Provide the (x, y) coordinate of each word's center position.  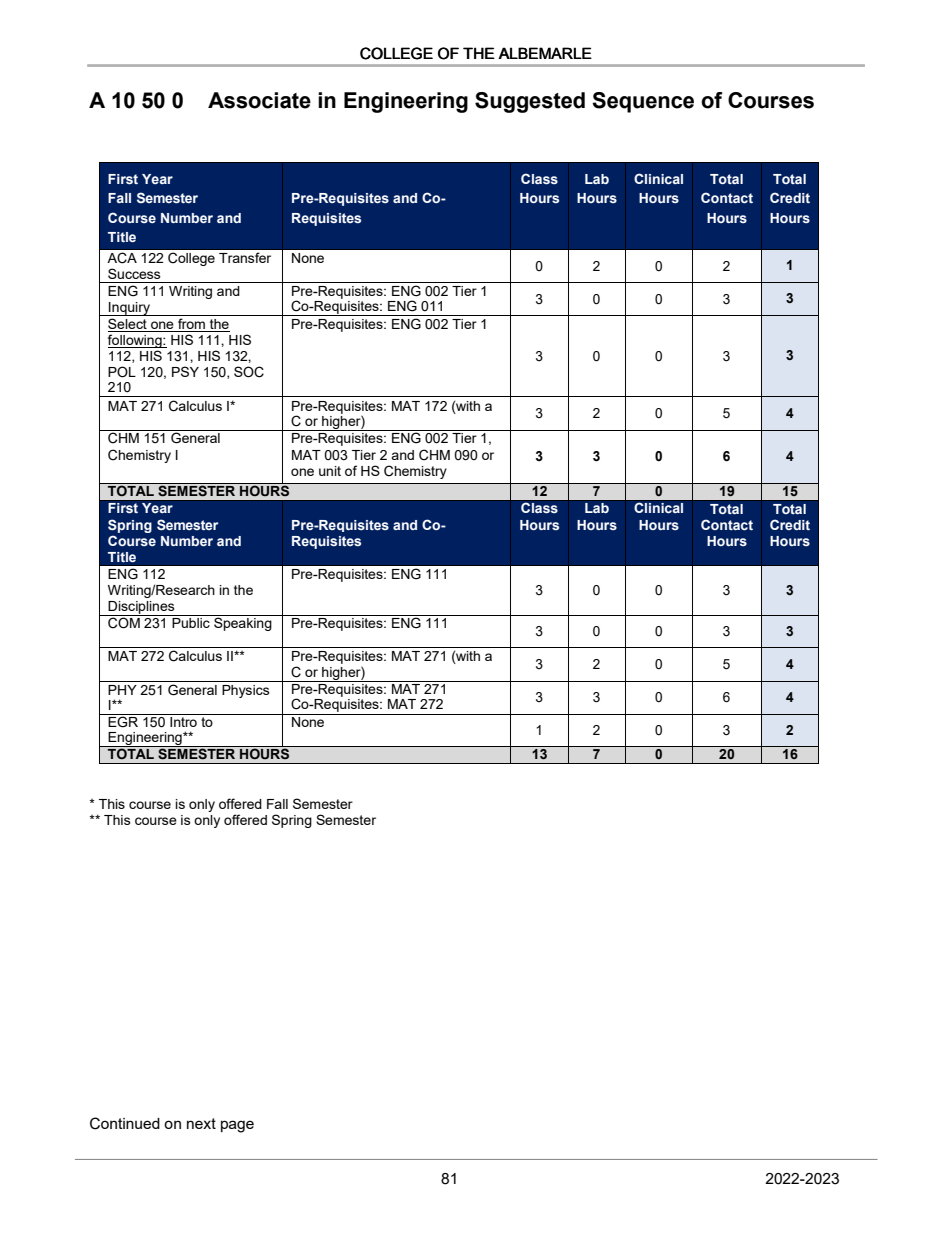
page (237, 1126)
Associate (259, 100)
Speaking (243, 623)
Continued (125, 1123)
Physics (246, 691)
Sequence (643, 102)
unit (330, 471)
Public (191, 621)
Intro (183, 720)
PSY (185, 371)
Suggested (530, 102)
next (201, 1123)
